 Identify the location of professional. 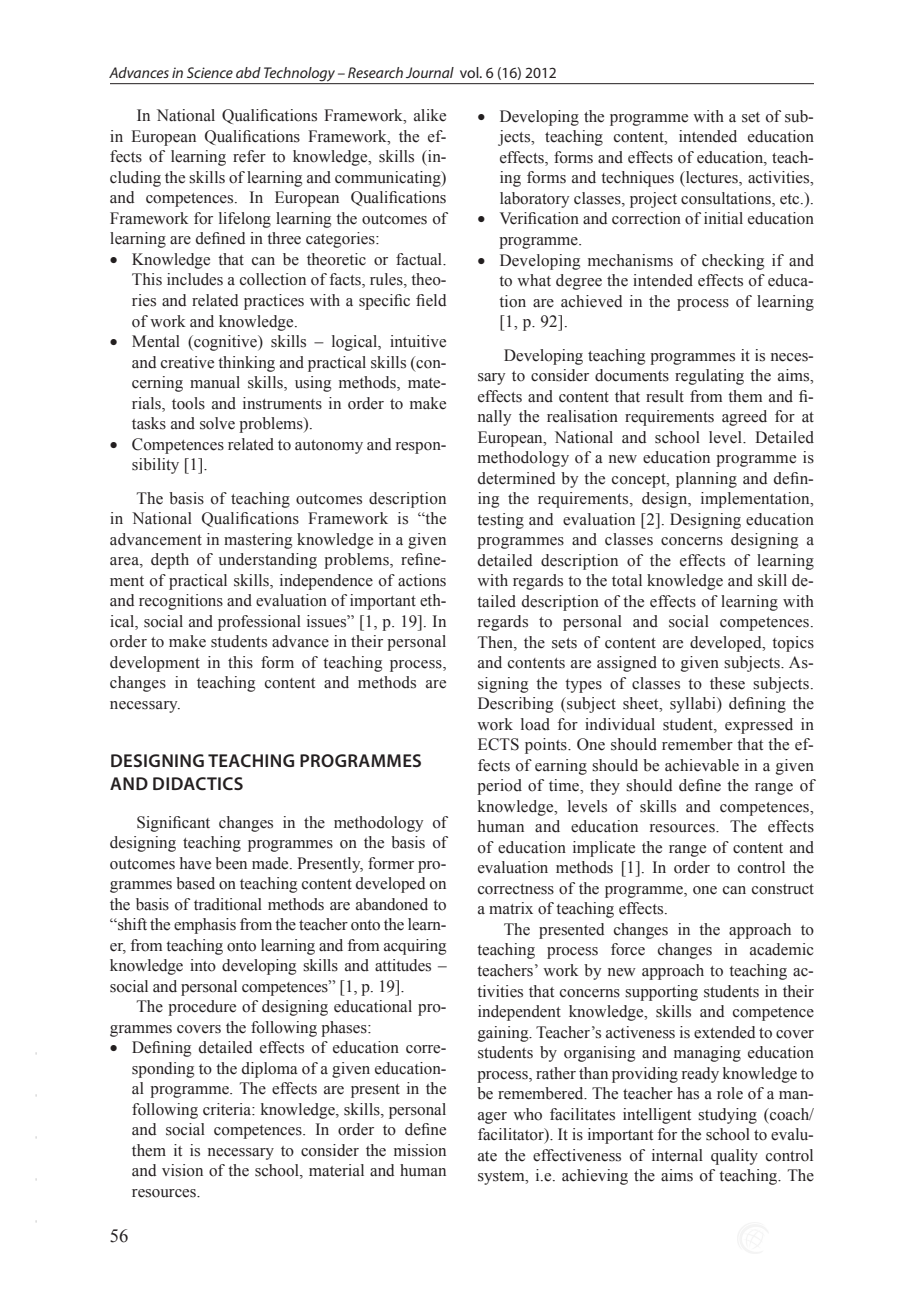
(259, 623).
